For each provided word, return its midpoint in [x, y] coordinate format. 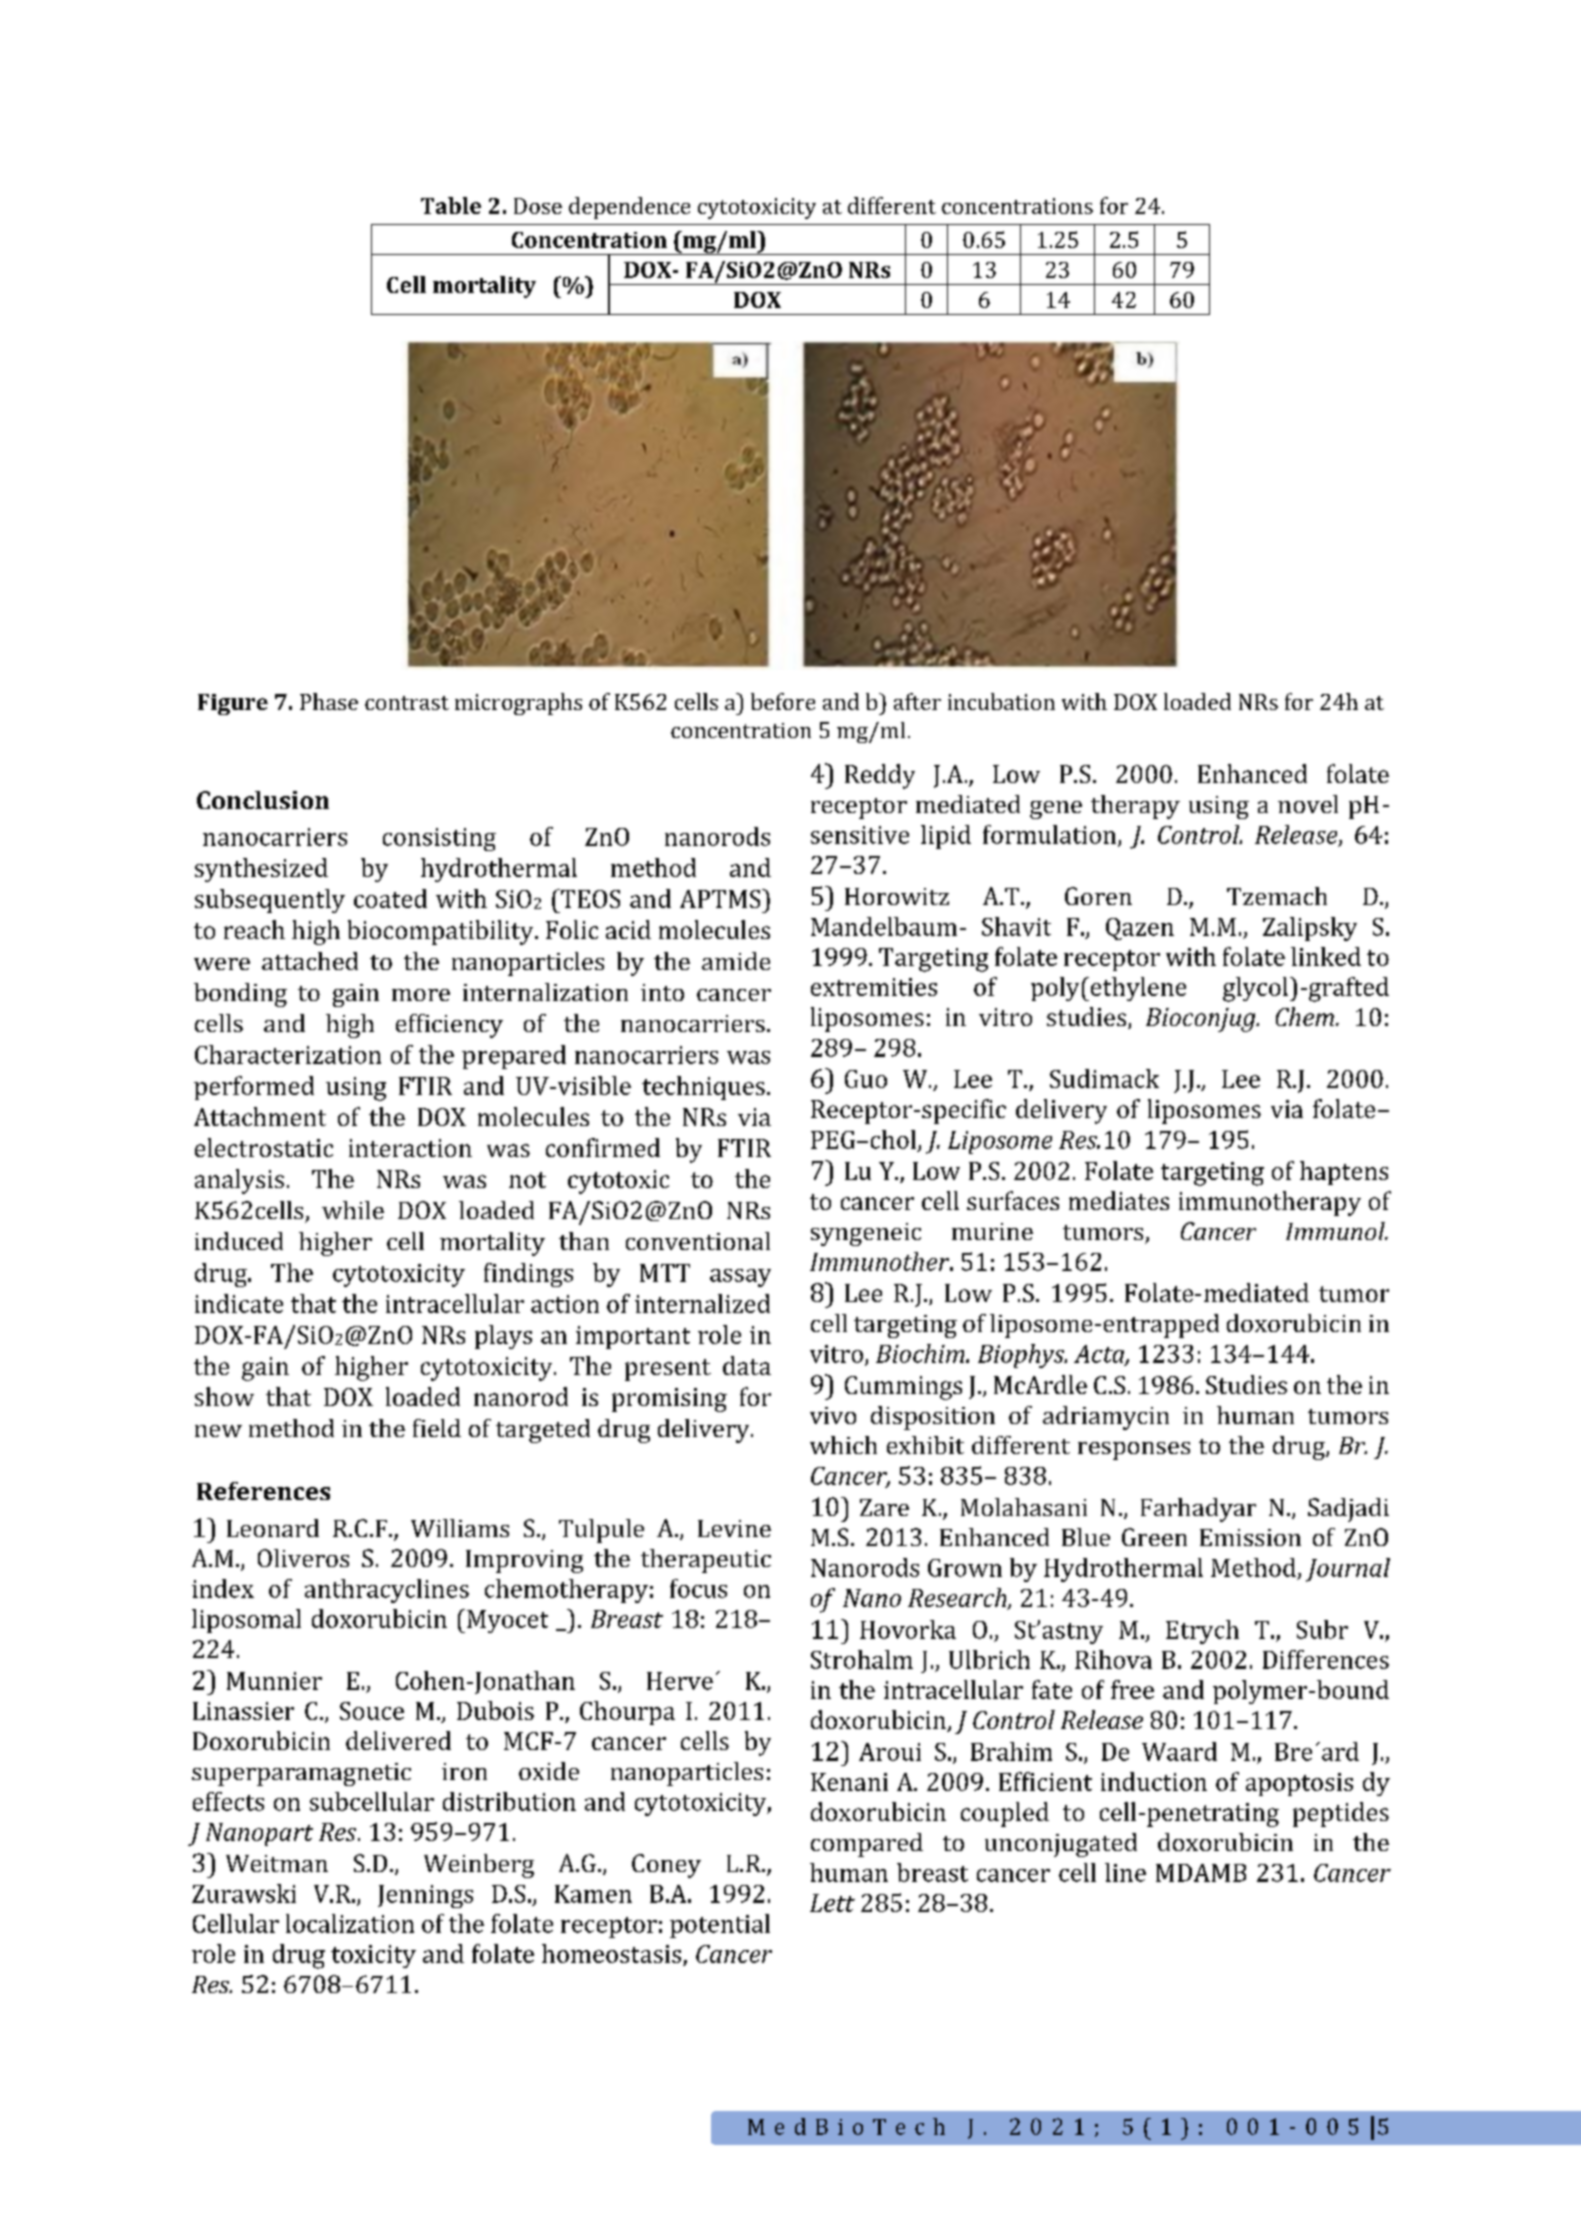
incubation [1001, 701]
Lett [832, 1903]
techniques [703, 1088]
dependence [629, 208]
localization [350, 1923]
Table [451, 205]
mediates [1119, 1200]
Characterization [288, 1054]
